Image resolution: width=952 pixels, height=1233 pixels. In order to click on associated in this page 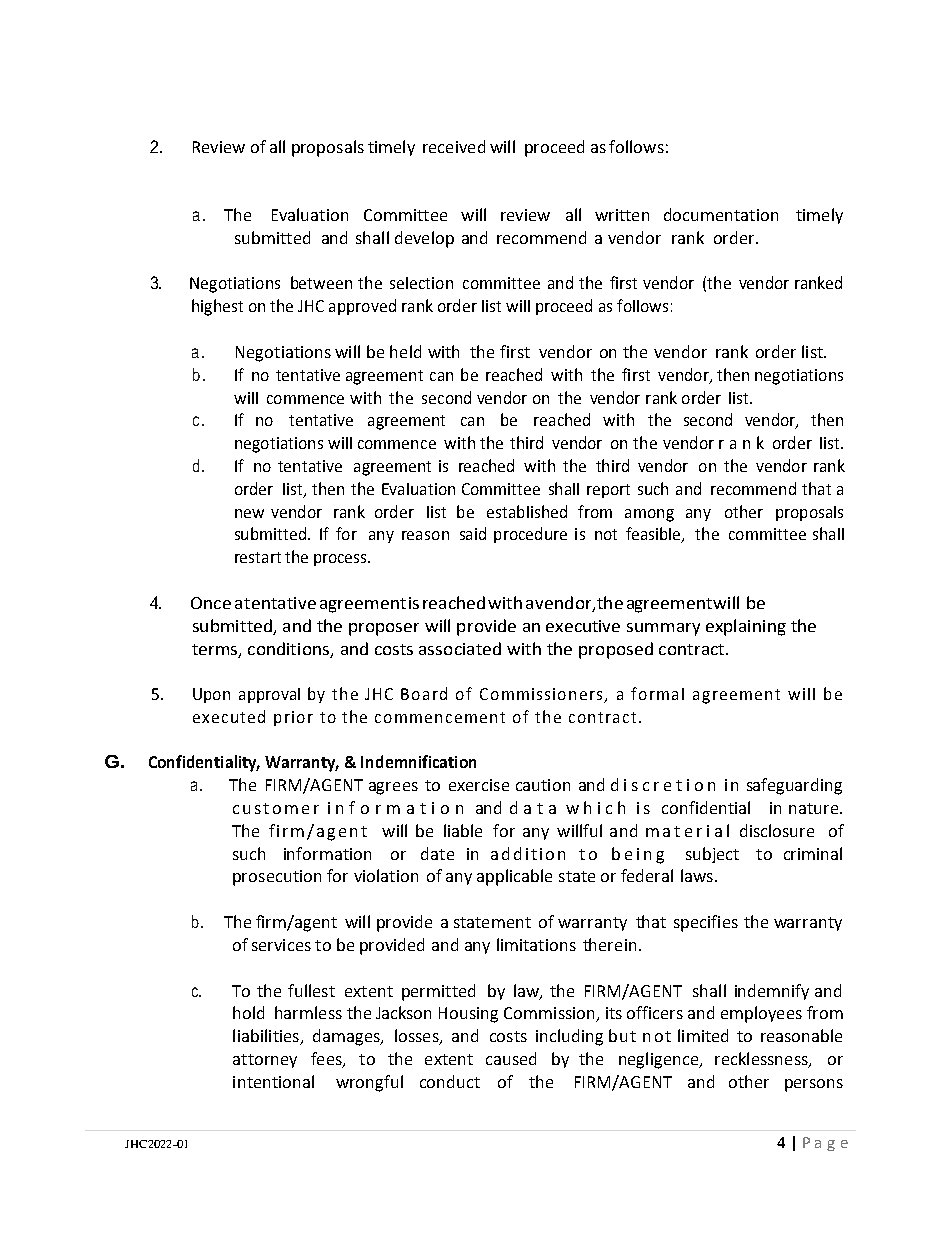, I will do `click(460, 648)`.
